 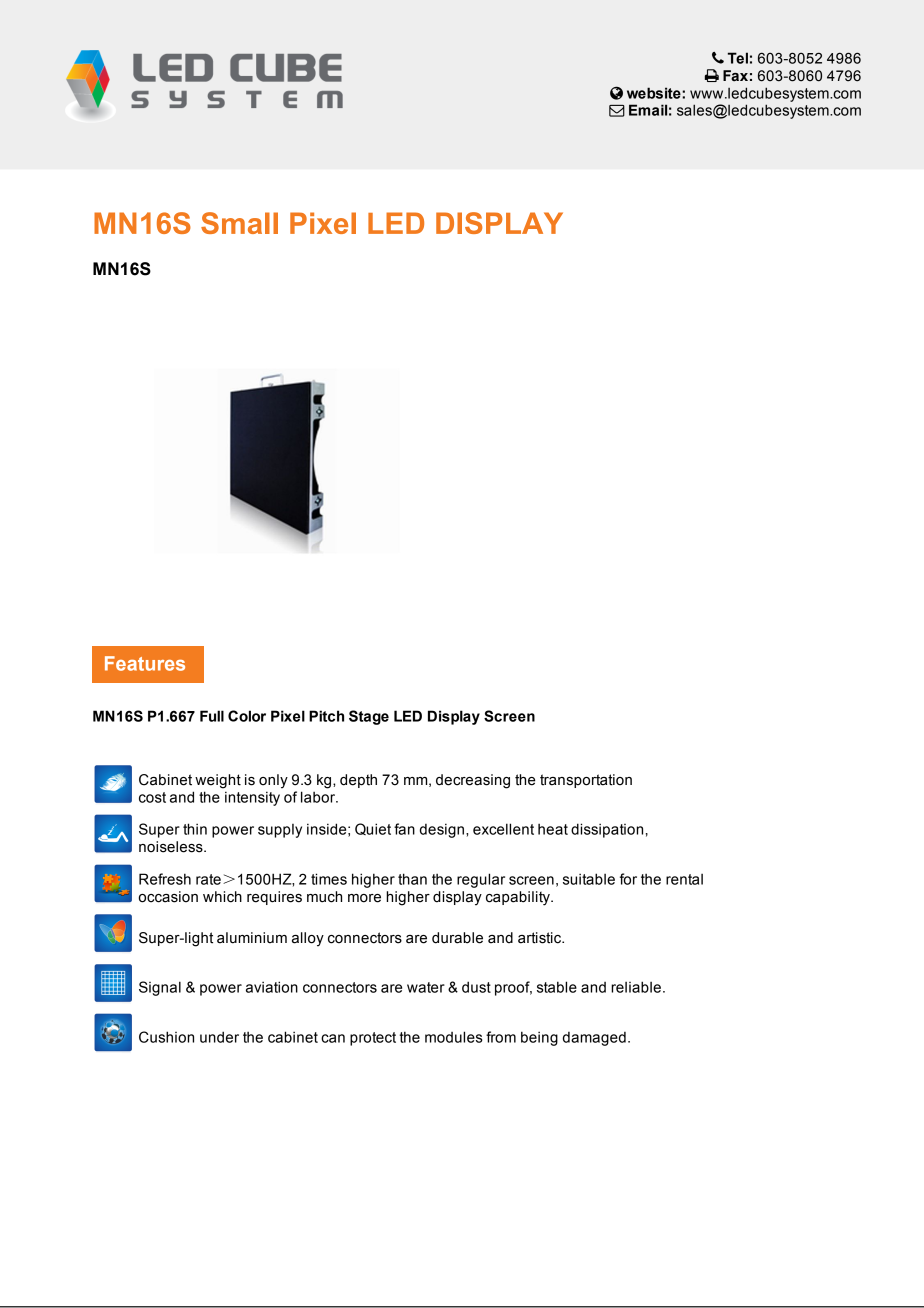 What do you see at coordinates (239, 223) in the page?
I see `Small` at bounding box center [239, 223].
